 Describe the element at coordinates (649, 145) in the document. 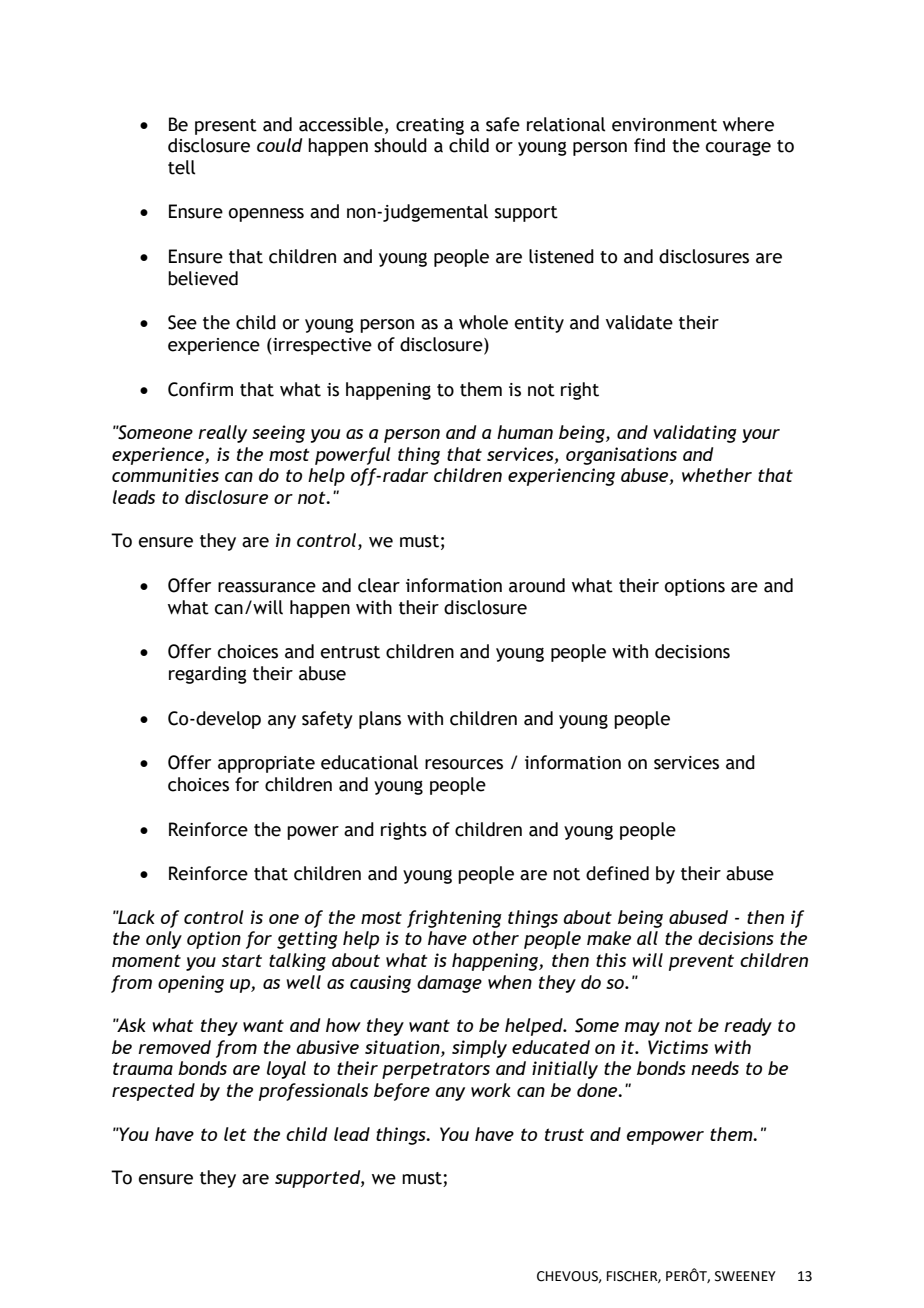

I see `find` at that location.
